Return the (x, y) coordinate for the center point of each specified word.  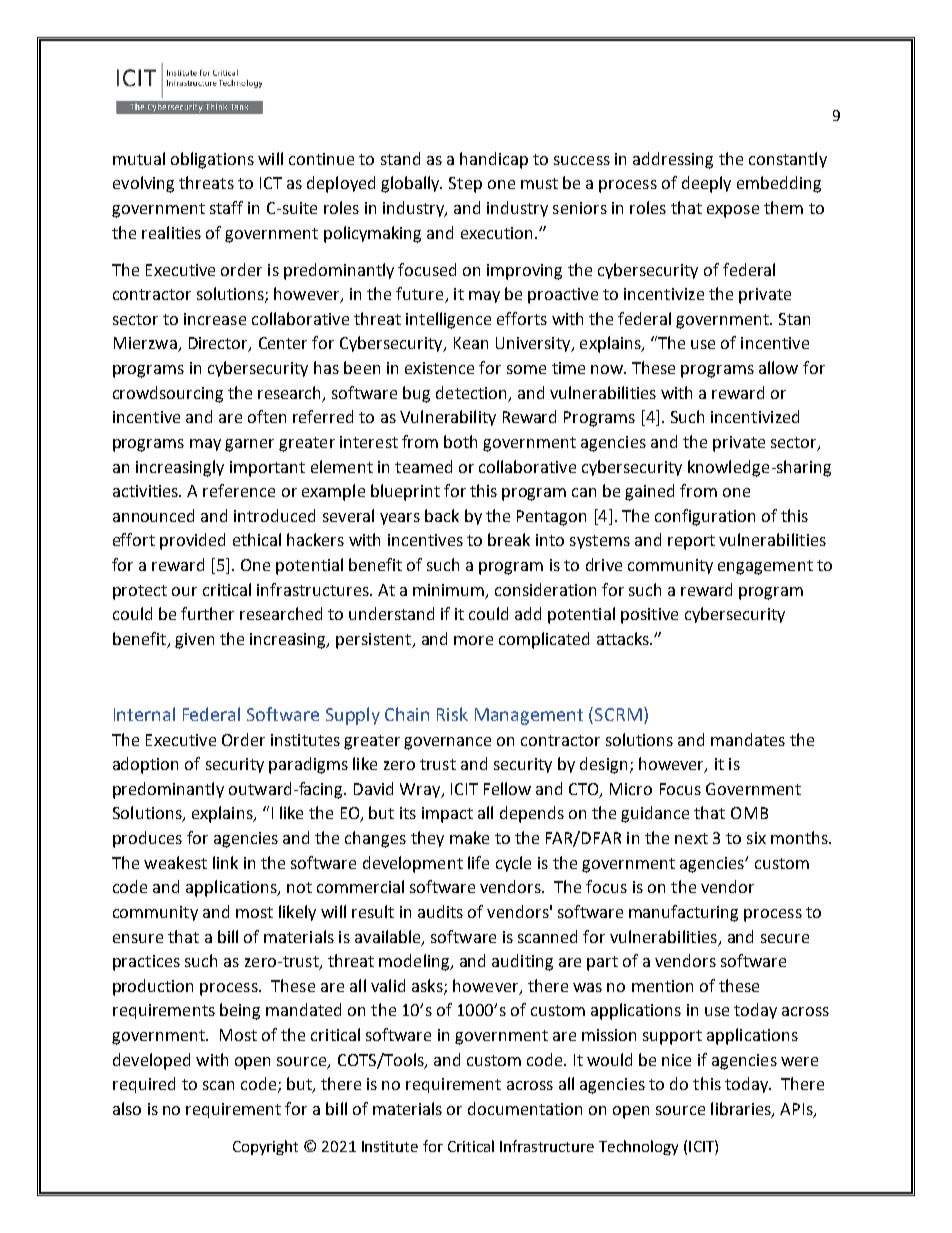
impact (447, 815)
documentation (525, 1108)
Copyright (265, 1147)
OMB (749, 813)
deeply (706, 184)
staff (226, 207)
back (442, 515)
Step (465, 185)
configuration (705, 517)
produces (147, 839)
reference (239, 490)
